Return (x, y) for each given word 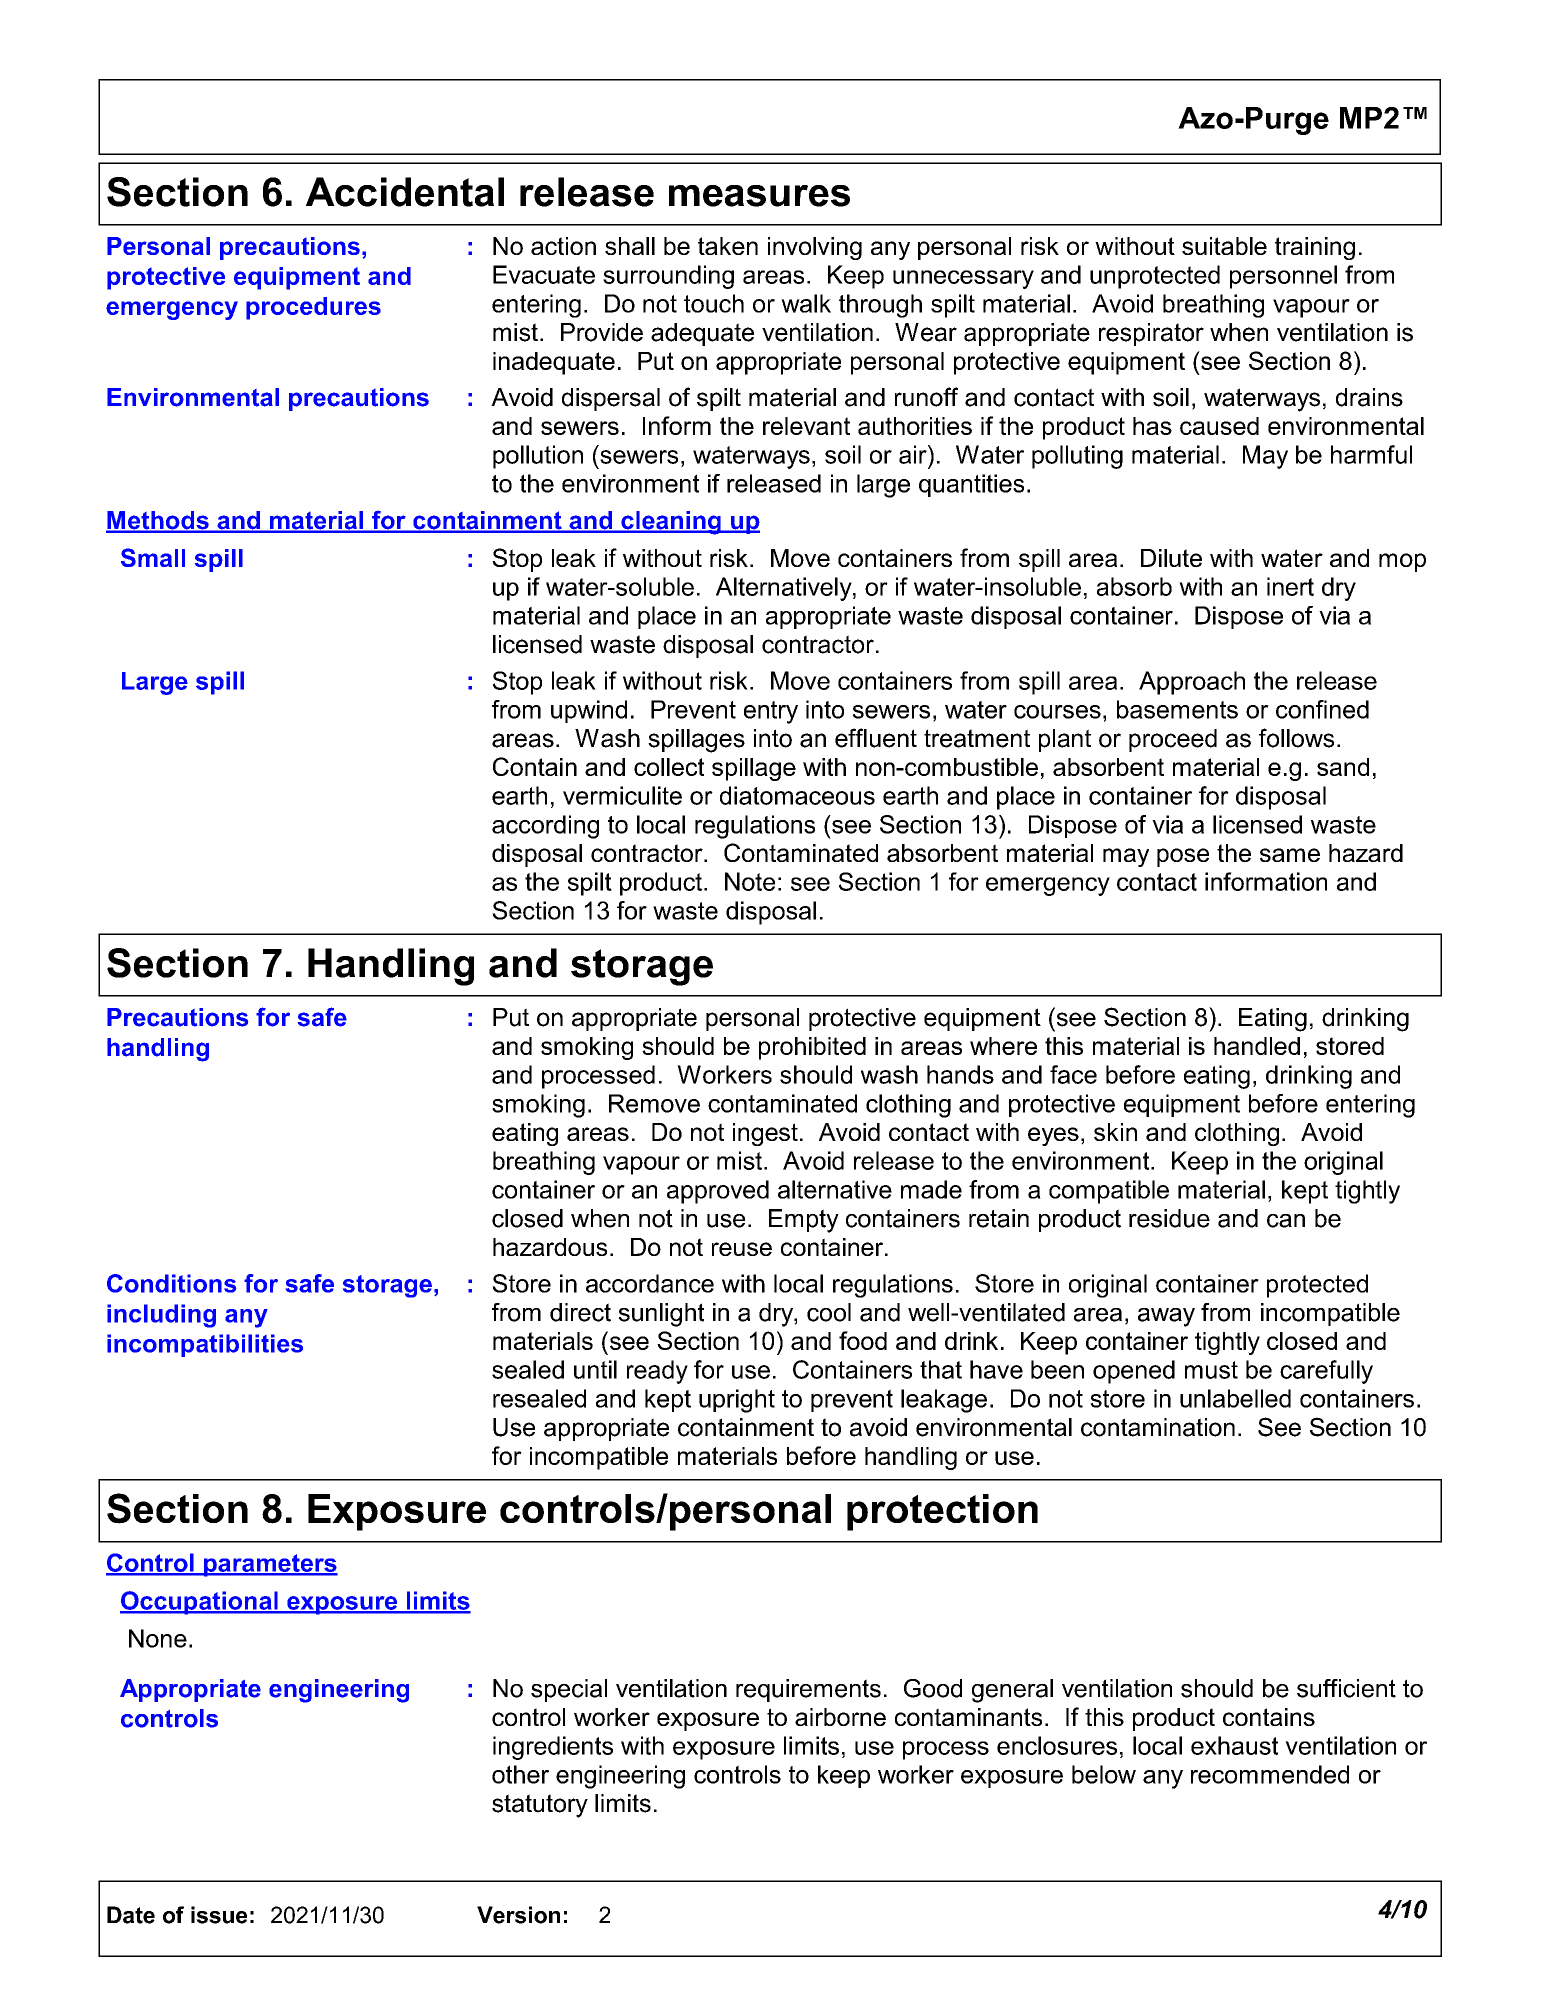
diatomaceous (797, 795)
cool (829, 1312)
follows (1296, 738)
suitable (1224, 246)
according (545, 827)
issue (219, 1915)
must (1211, 1370)
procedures (313, 308)
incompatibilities (205, 1345)
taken (728, 246)
